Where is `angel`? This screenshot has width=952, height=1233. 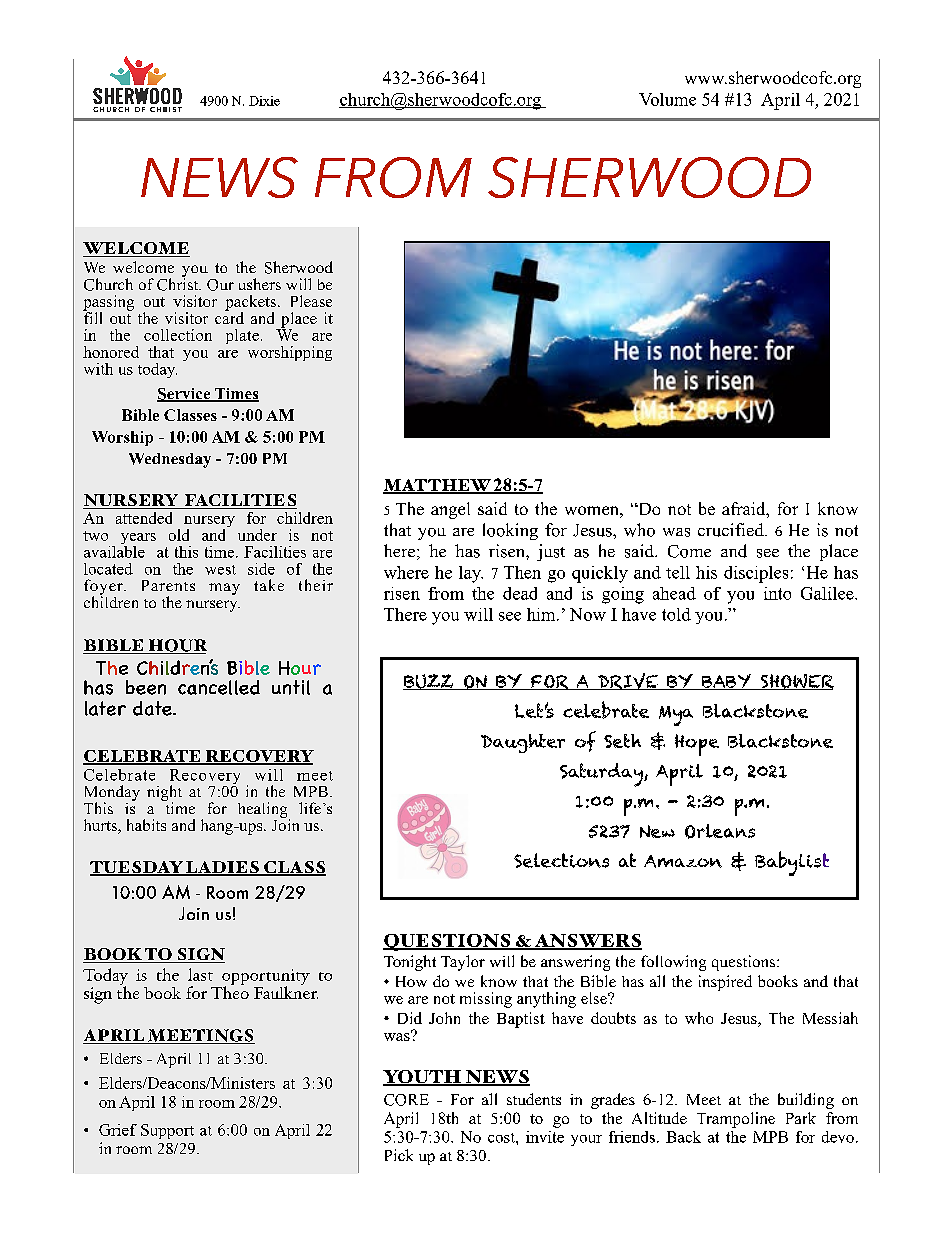 angel is located at coordinates (450, 510).
